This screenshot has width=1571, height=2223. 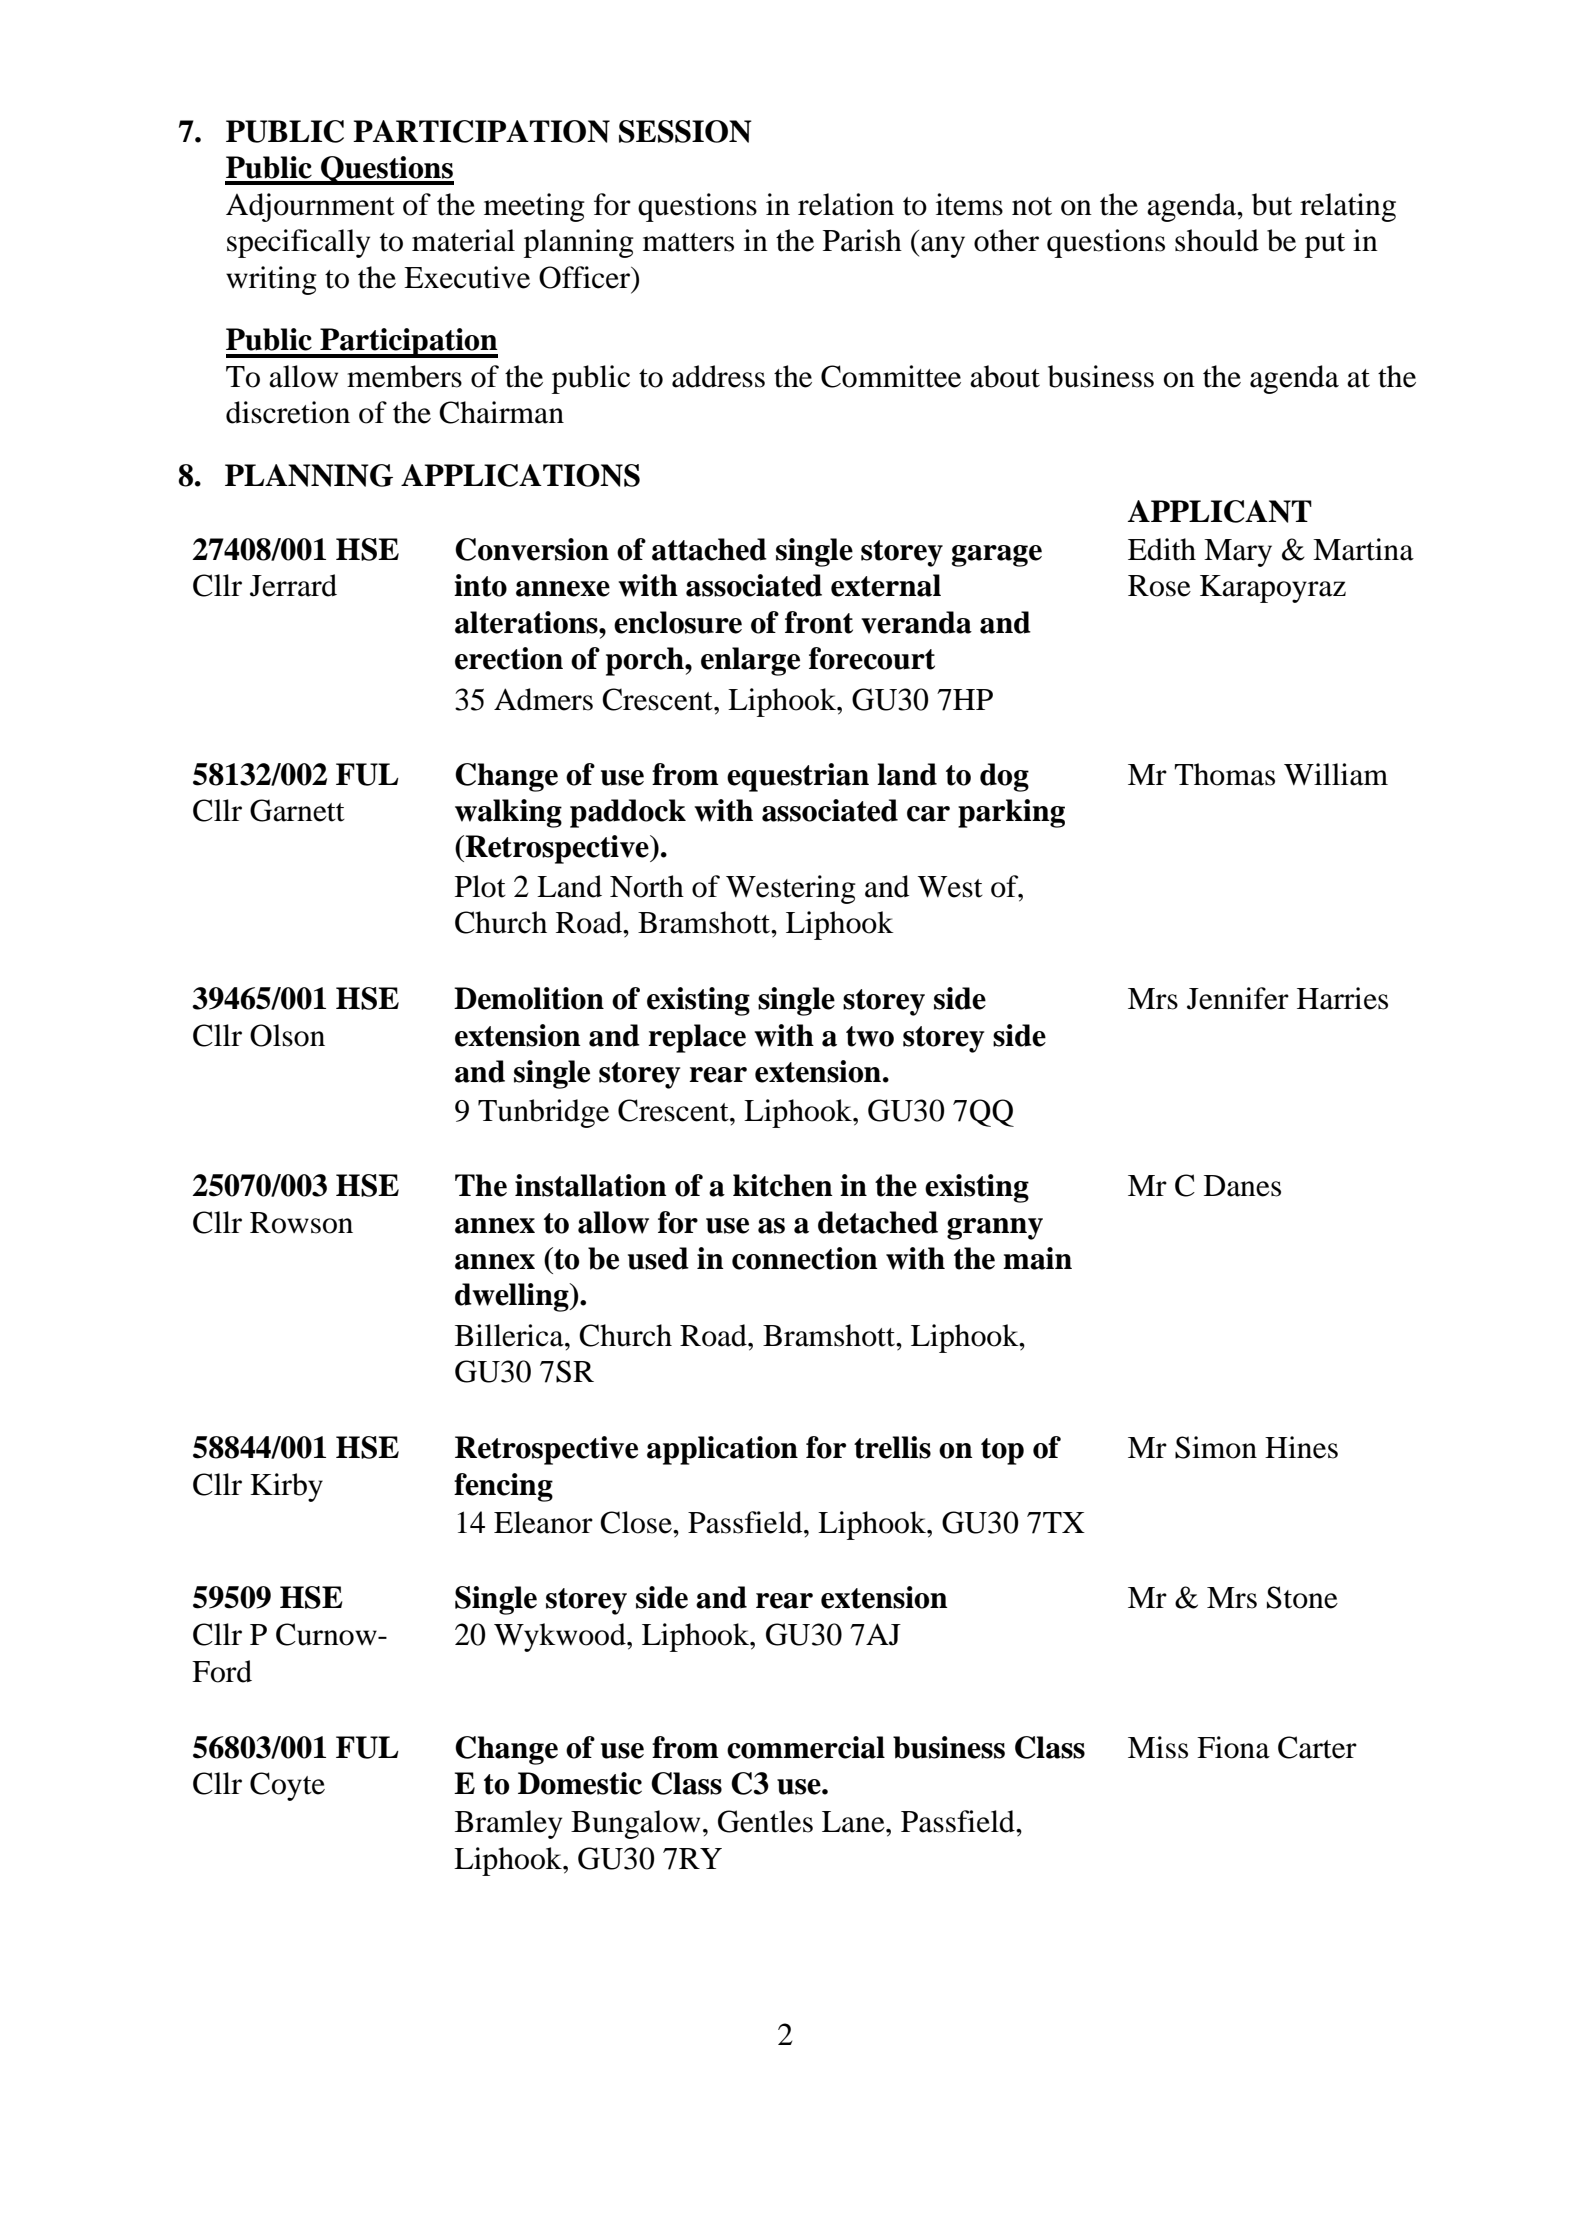 What do you see at coordinates (508, 1824) in the screenshot?
I see `Bramley` at bounding box center [508, 1824].
